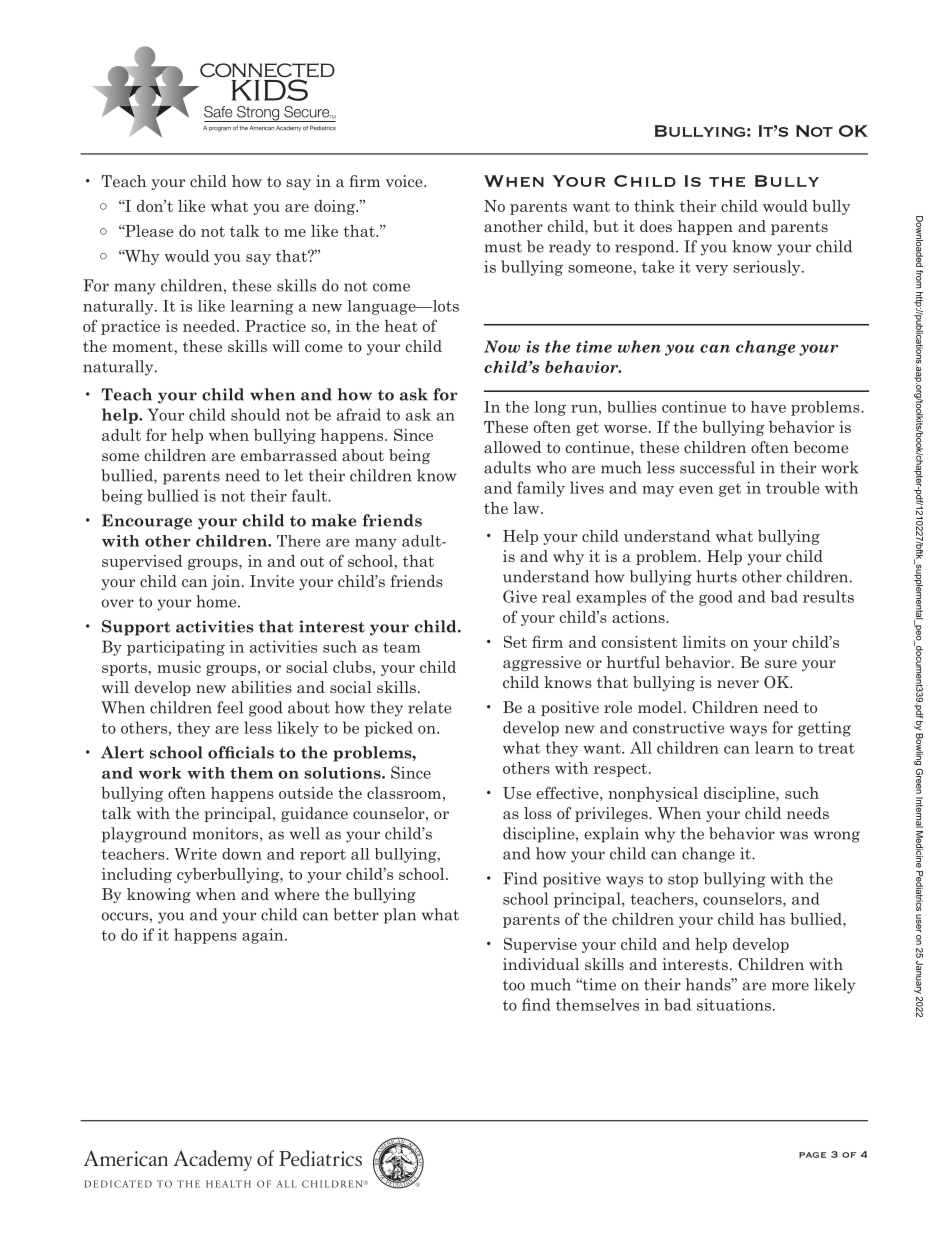 This screenshot has width=952, height=1233. I want to click on again, so click(264, 936).
